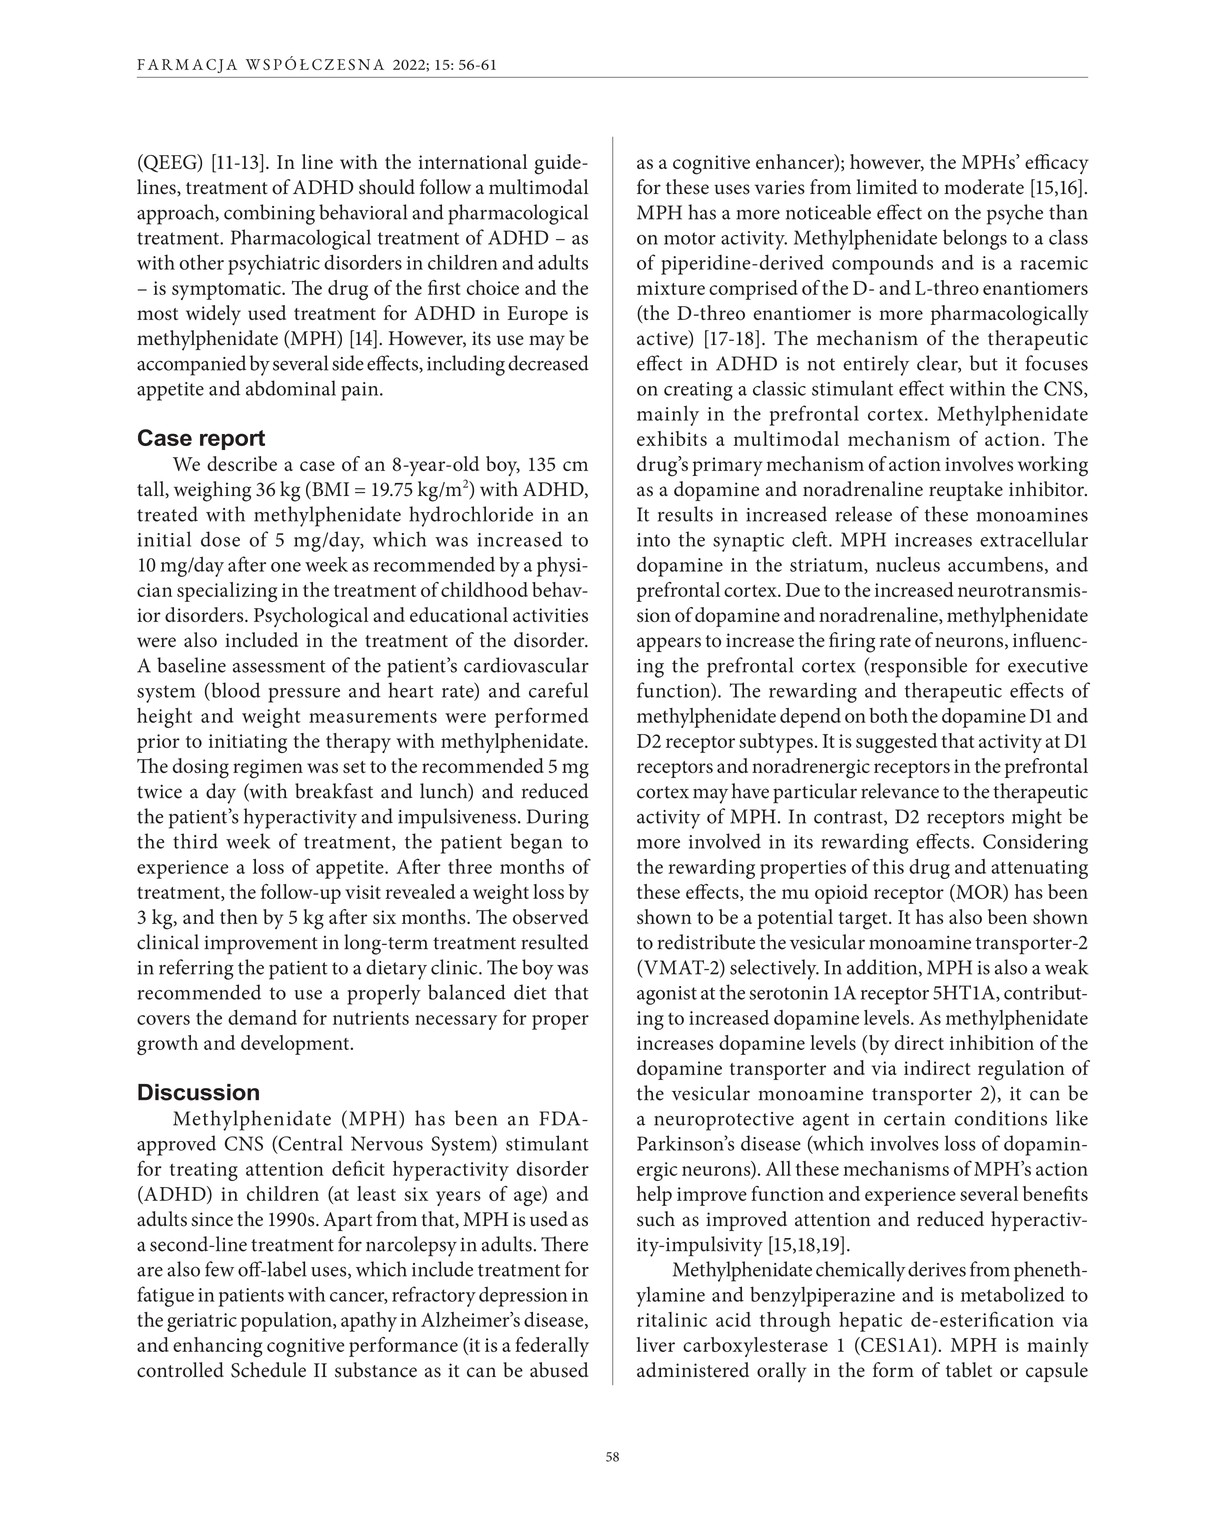 The height and width of the screenshot is (1522, 1225). I want to click on population, so click(287, 1322).
